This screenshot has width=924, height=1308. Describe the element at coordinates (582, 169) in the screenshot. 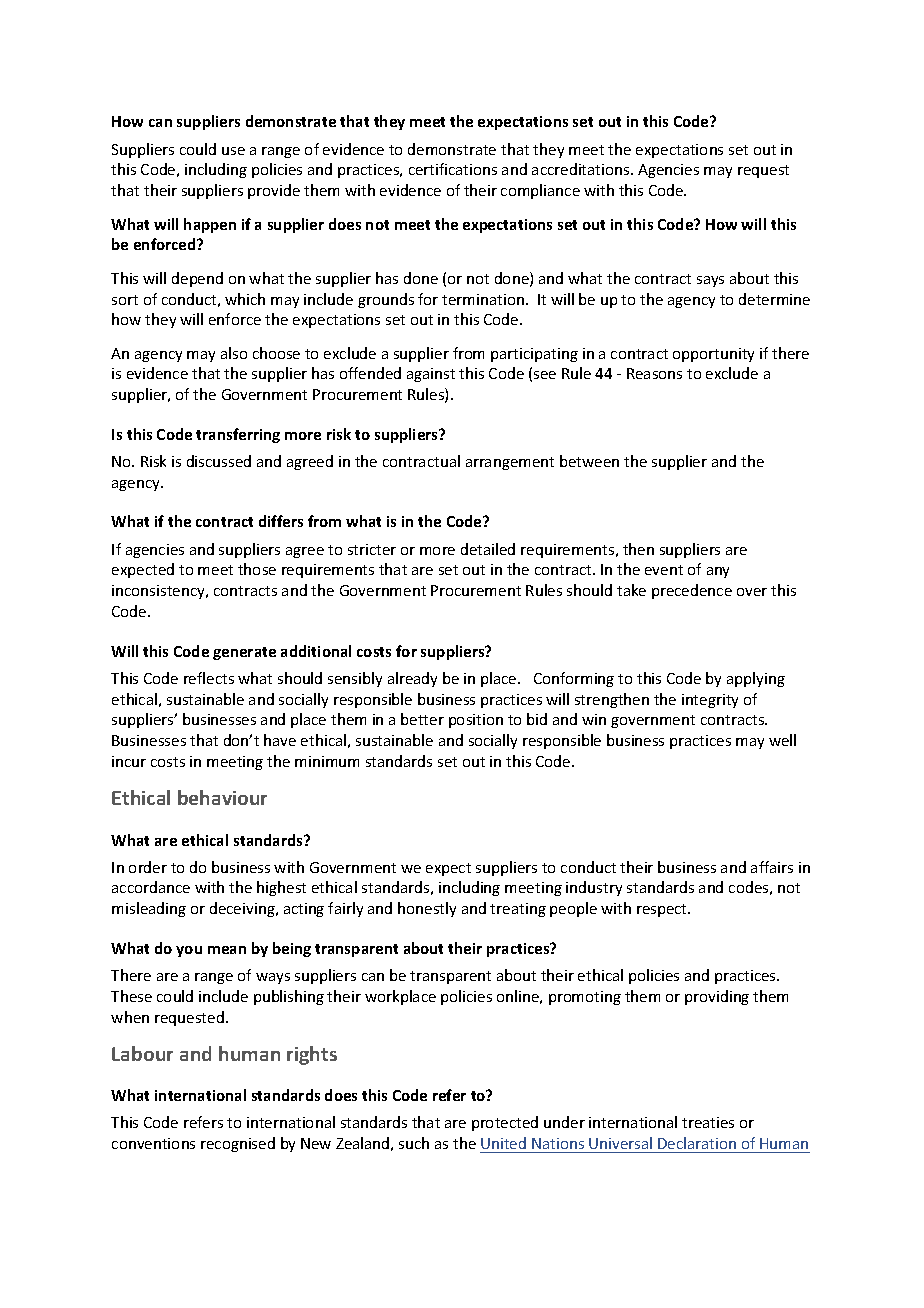

I see `accreditations` at that location.
